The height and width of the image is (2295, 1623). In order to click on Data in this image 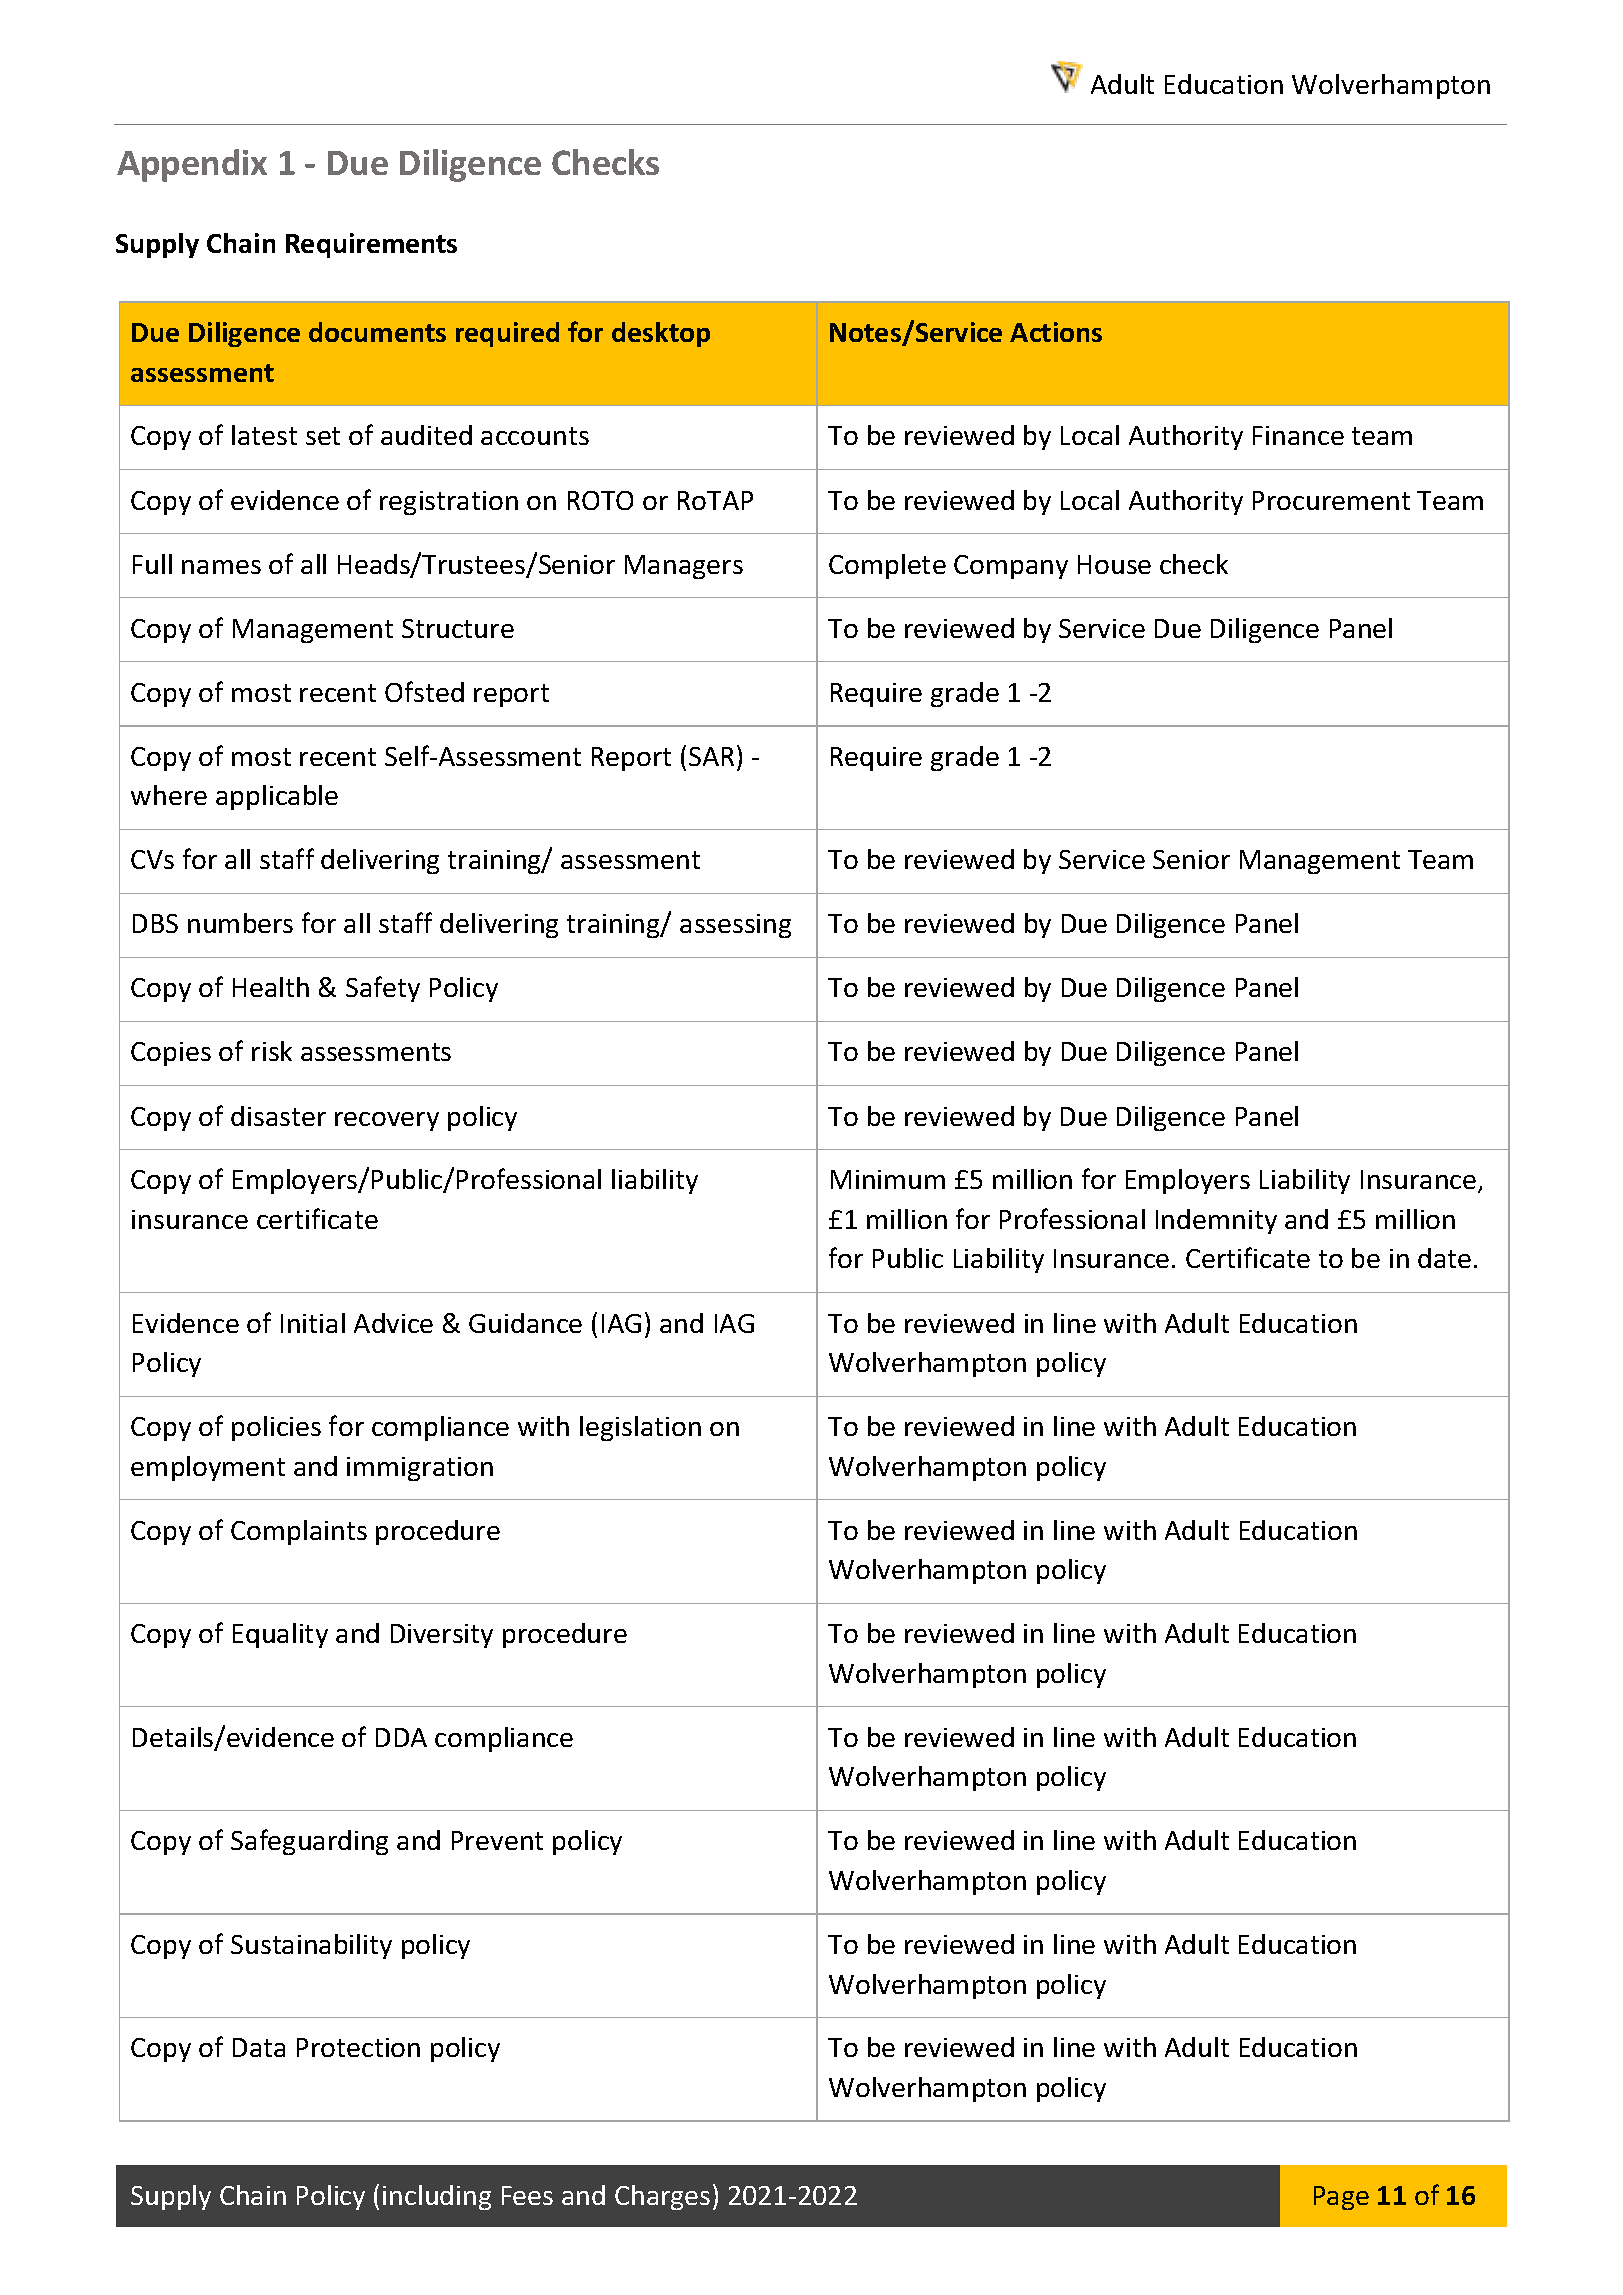, I will do `click(259, 2047)`.
